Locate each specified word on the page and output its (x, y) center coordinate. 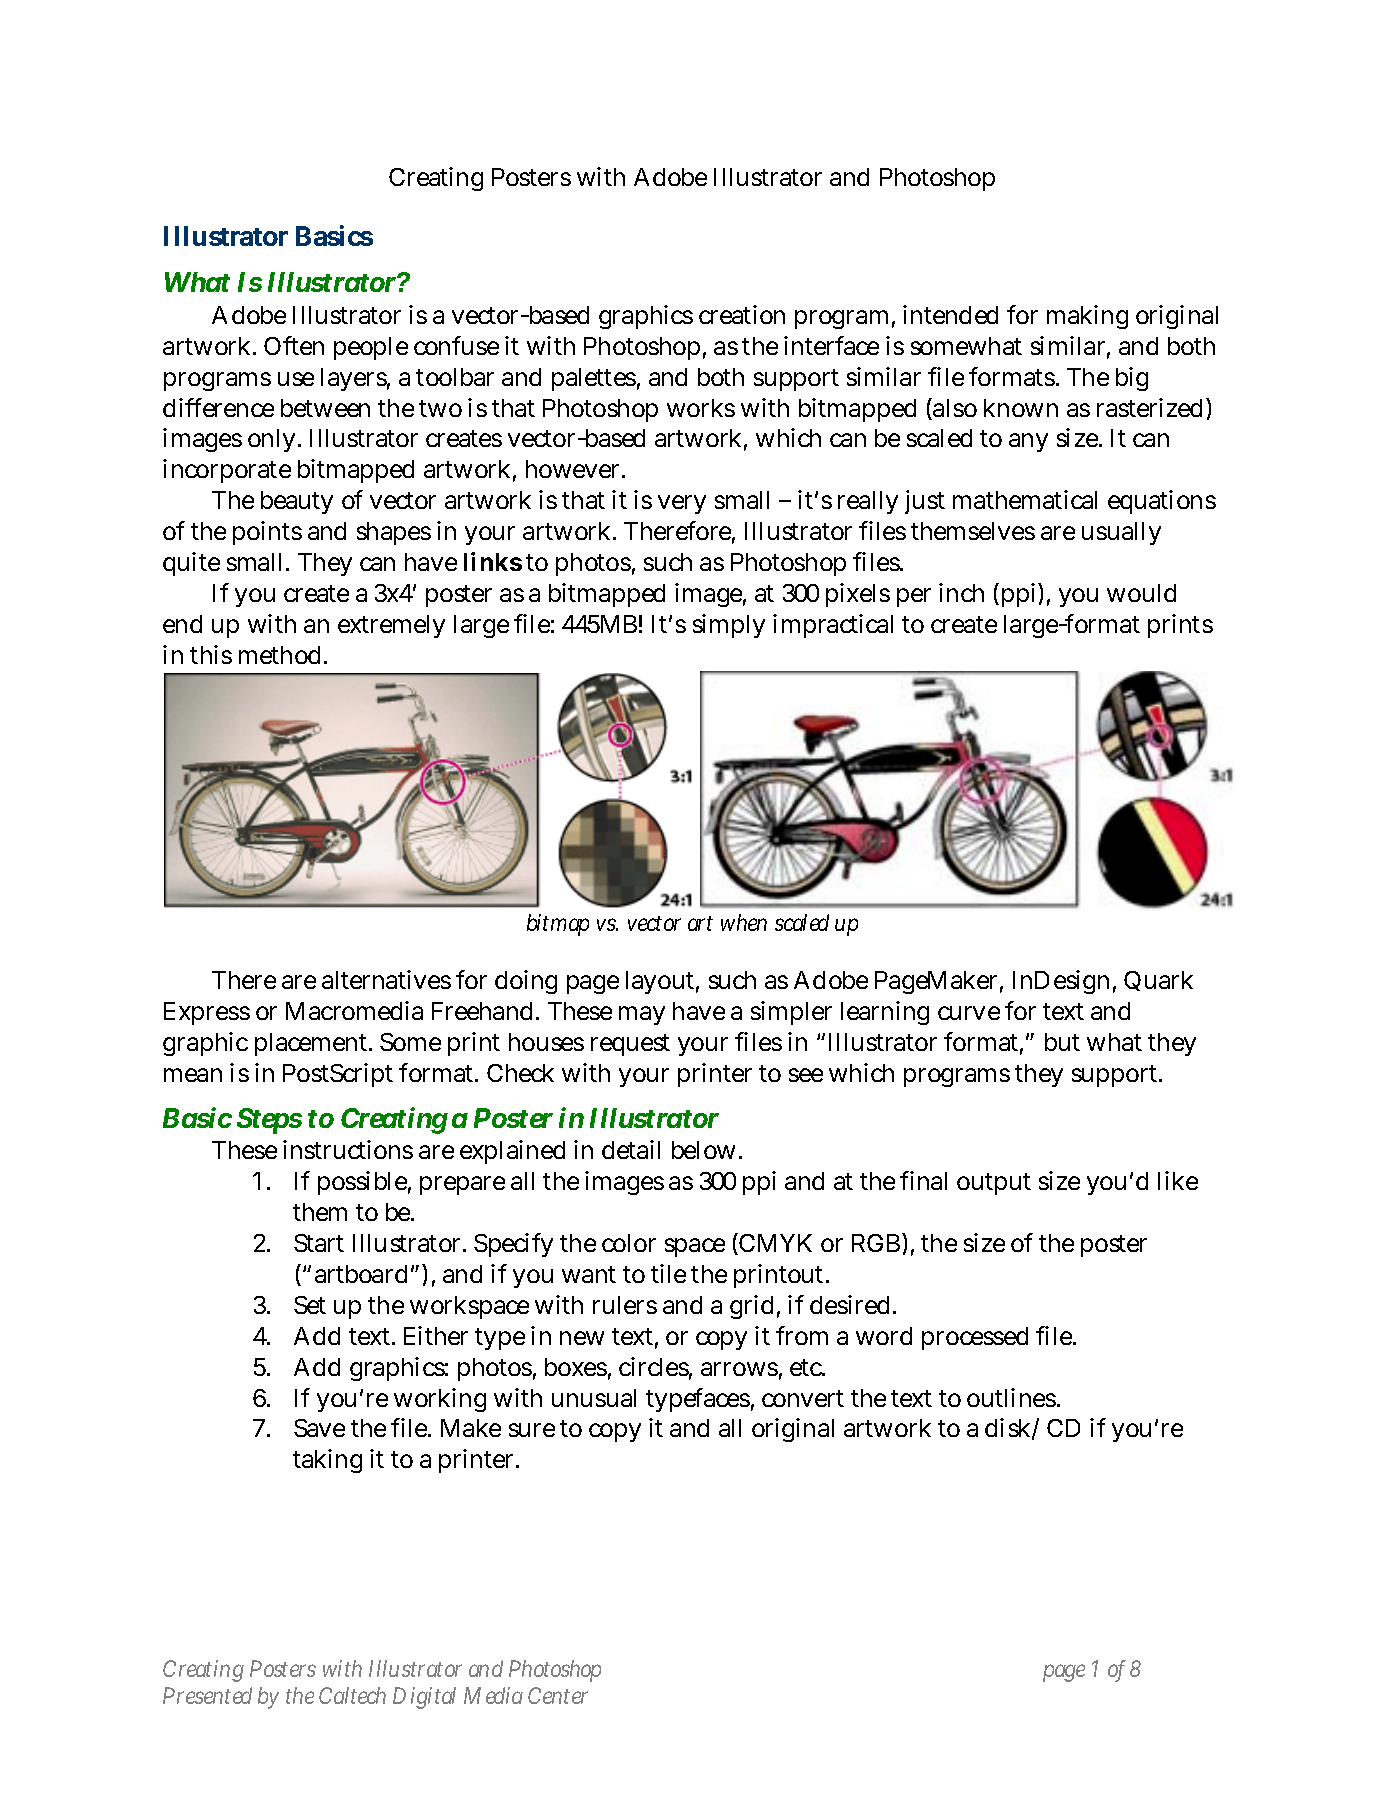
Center (558, 1695)
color (629, 1243)
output (994, 1184)
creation (742, 314)
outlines (1012, 1397)
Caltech (352, 1695)
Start (319, 1243)
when (744, 922)
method (282, 655)
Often (294, 345)
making (1087, 317)
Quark (1158, 981)
